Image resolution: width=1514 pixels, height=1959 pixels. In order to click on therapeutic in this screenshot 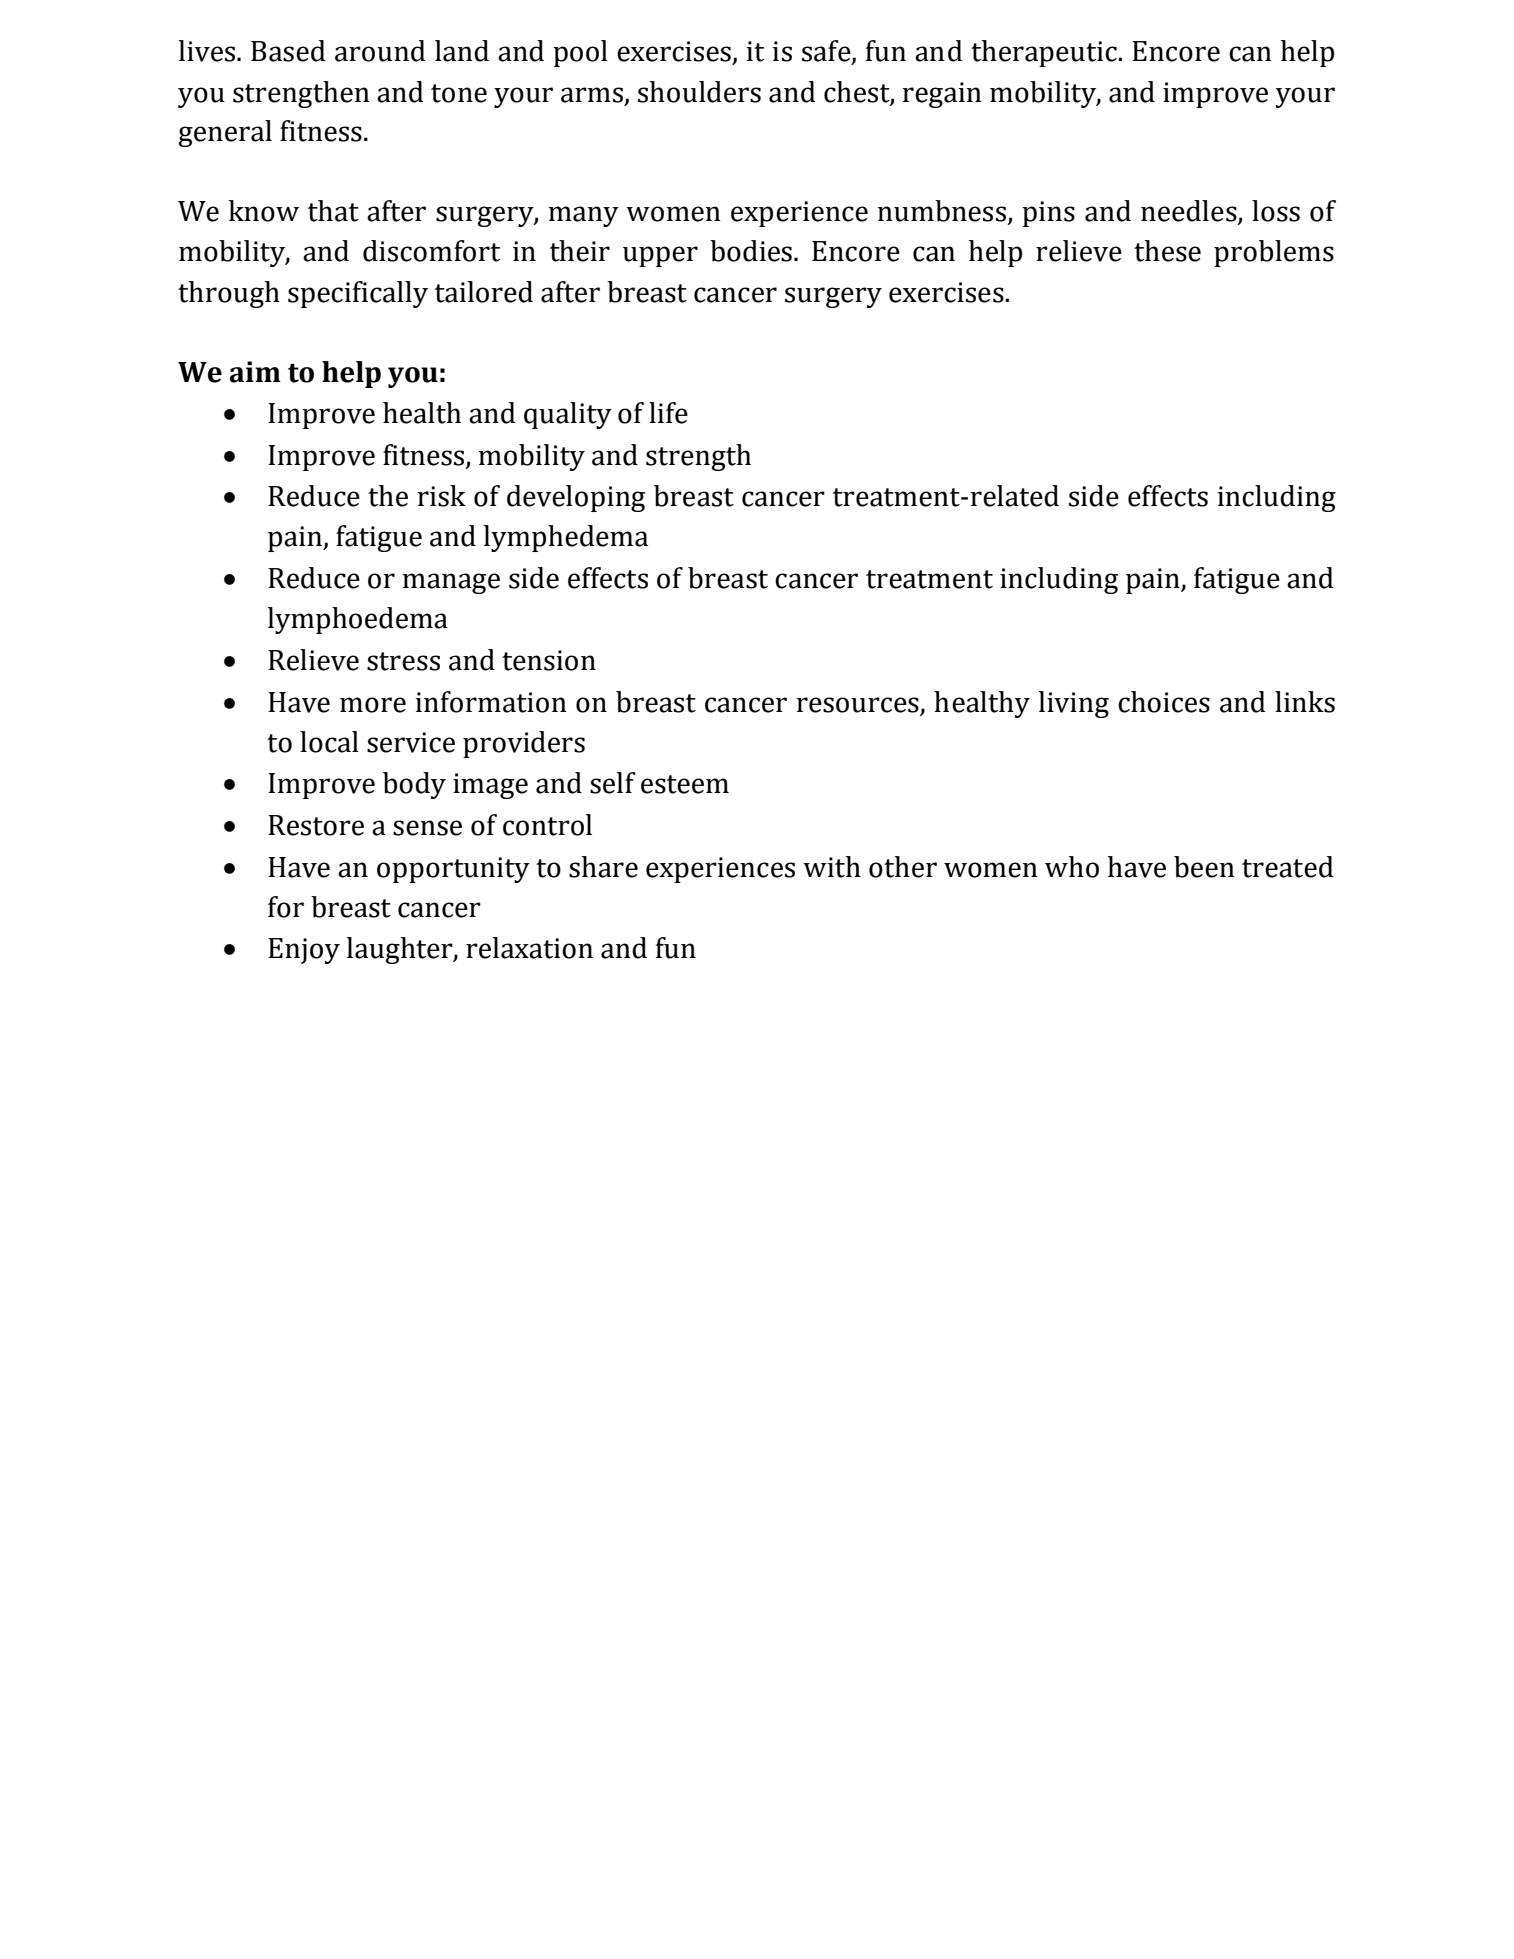, I will do `click(1045, 53)`.
